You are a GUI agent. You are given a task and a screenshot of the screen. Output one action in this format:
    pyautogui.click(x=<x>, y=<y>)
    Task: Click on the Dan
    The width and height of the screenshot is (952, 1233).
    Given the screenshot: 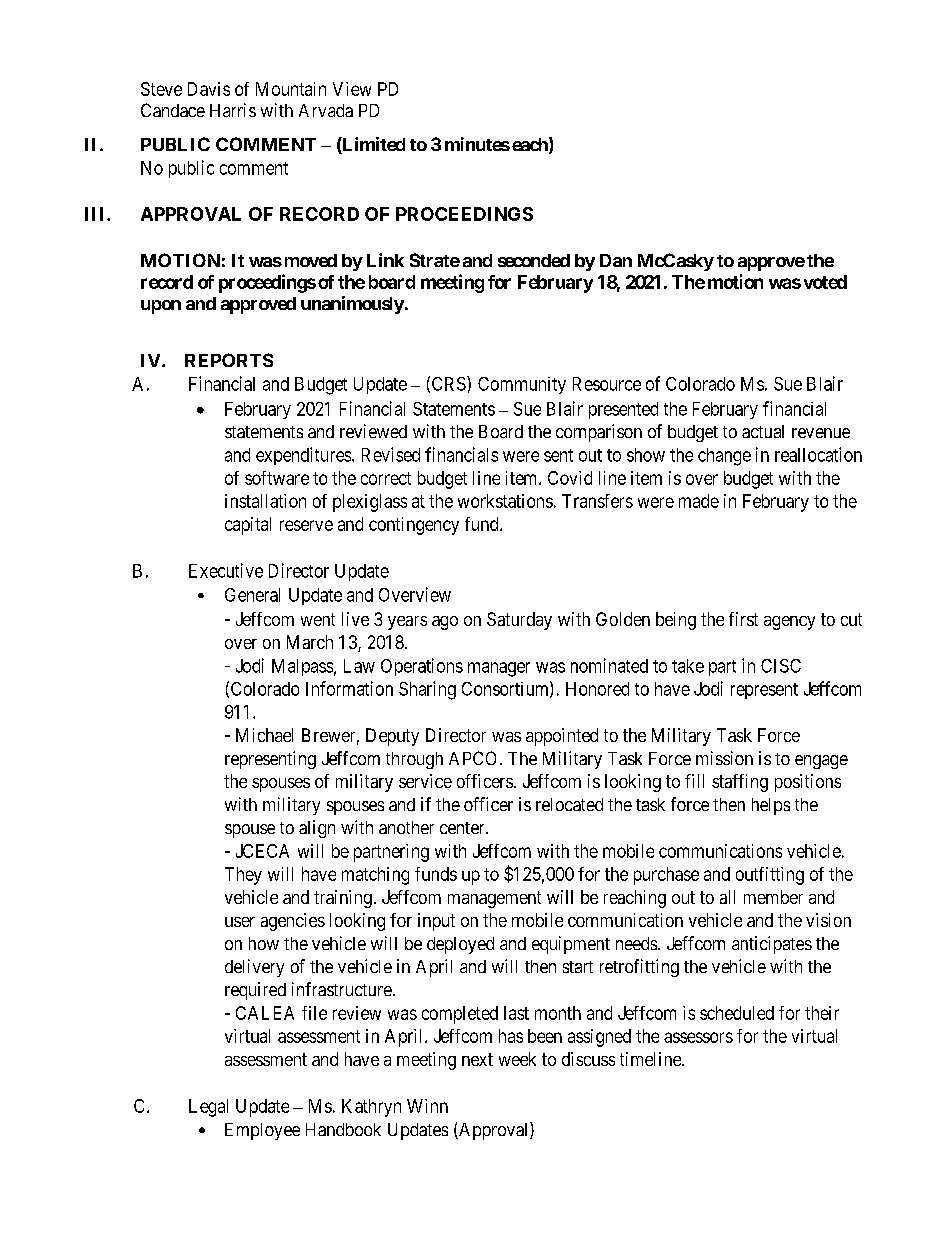 What is the action you would take?
    pyautogui.click(x=616, y=260)
